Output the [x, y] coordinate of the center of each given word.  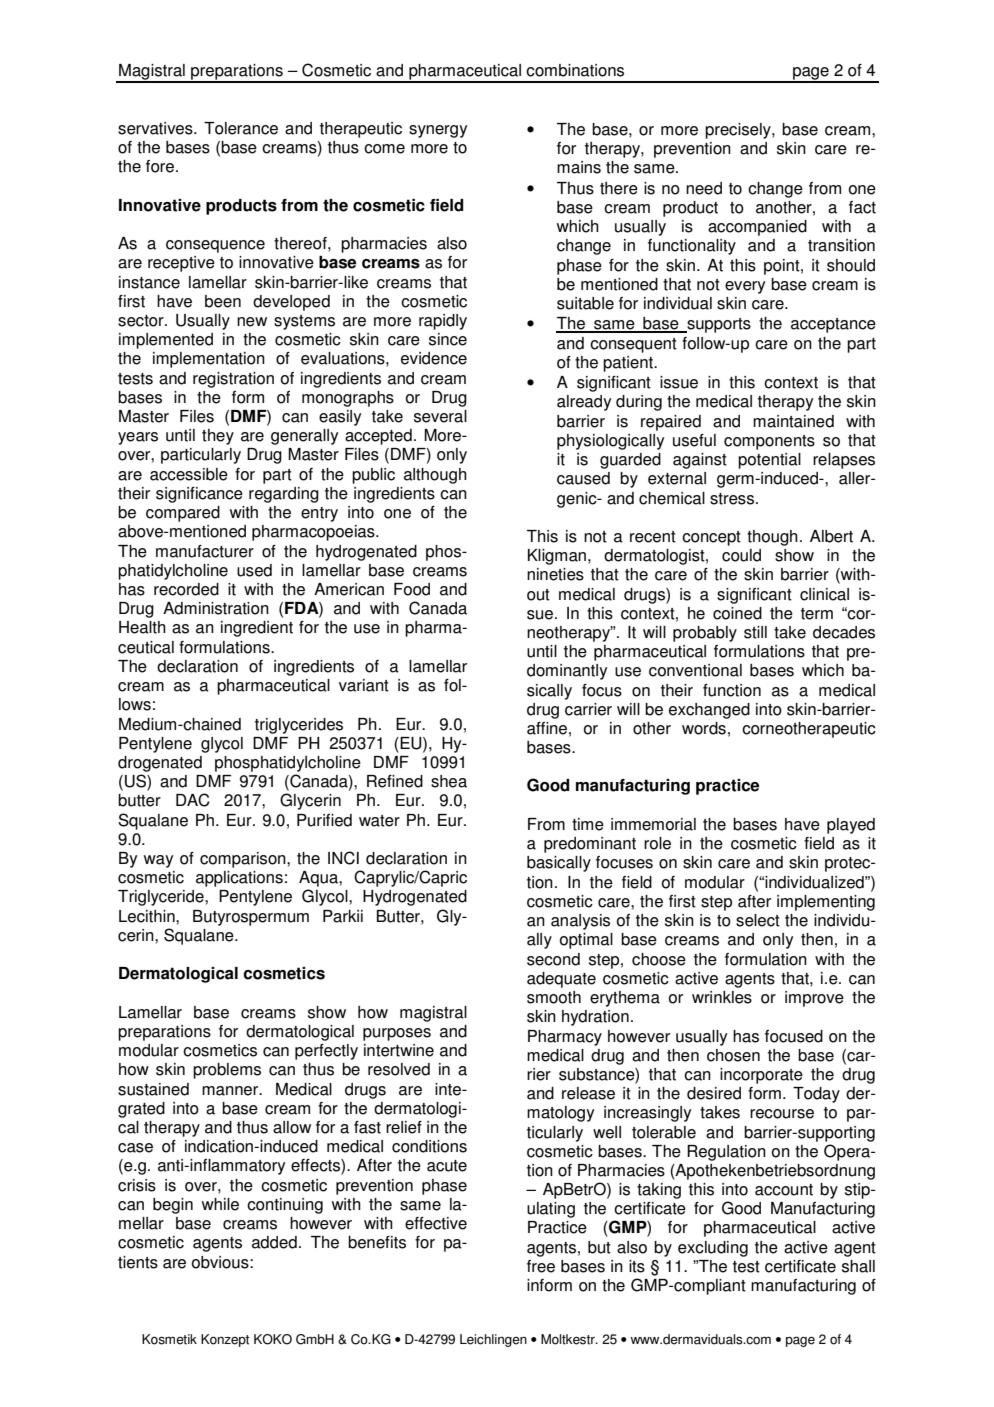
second [553, 959]
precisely [739, 131]
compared [183, 514]
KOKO [273, 1339]
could [741, 555]
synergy [438, 131]
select [758, 920]
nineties [555, 574]
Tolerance [241, 128]
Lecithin [148, 916]
